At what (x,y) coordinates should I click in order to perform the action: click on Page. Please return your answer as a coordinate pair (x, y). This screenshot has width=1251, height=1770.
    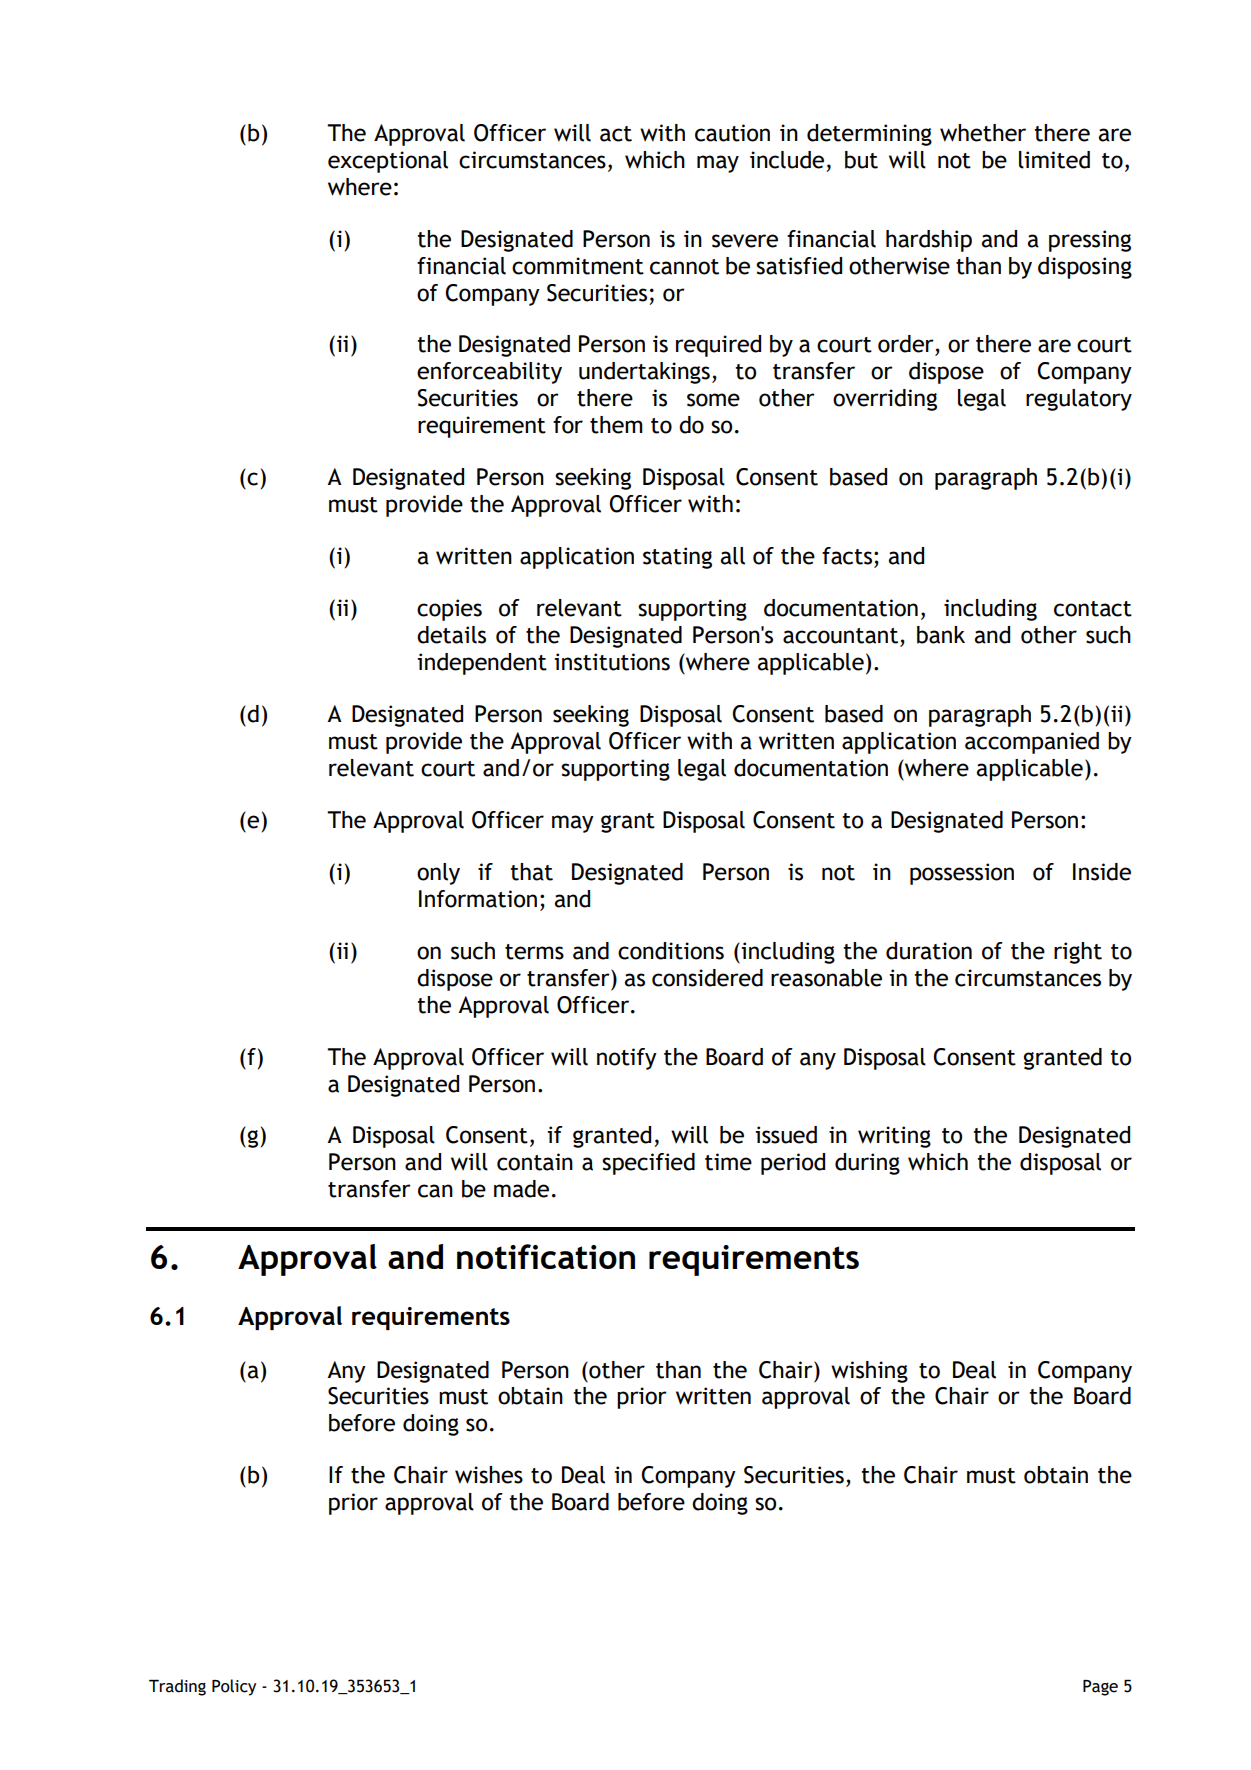
    Looking at the image, I should click on (1100, 1688).
